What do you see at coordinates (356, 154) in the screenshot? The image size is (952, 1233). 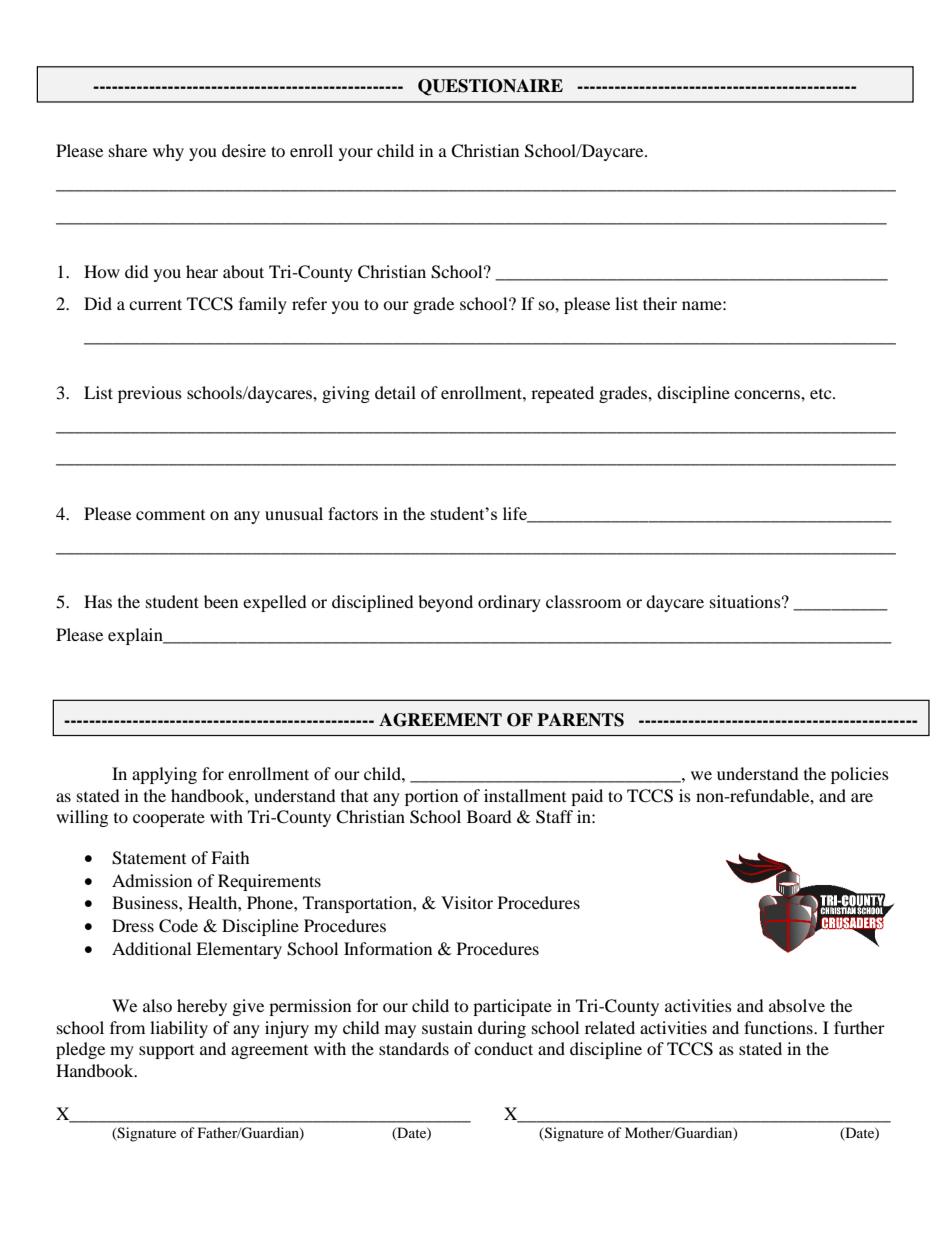 I see `your` at bounding box center [356, 154].
